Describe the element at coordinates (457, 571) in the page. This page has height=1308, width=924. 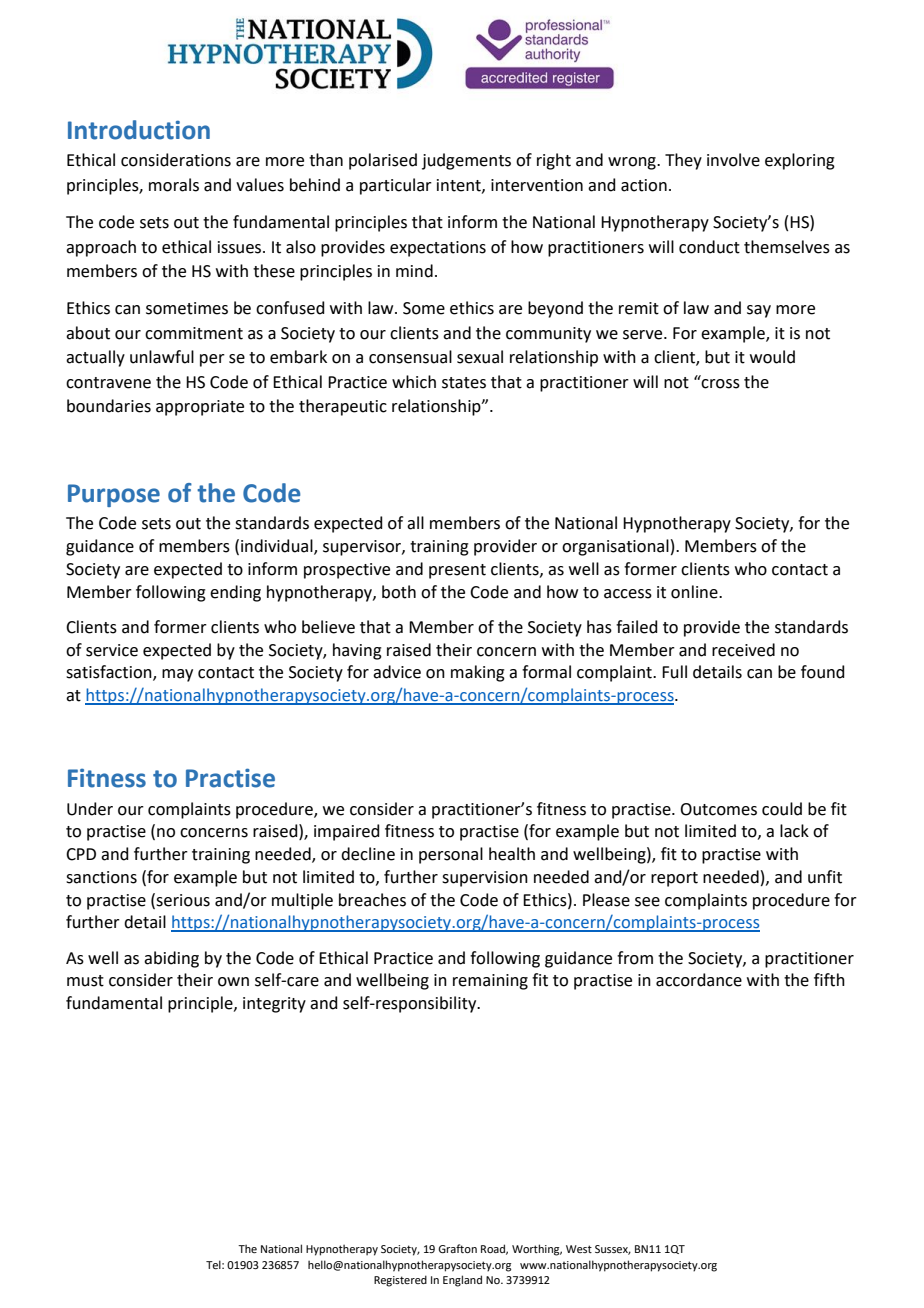
I see `present` at that location.
